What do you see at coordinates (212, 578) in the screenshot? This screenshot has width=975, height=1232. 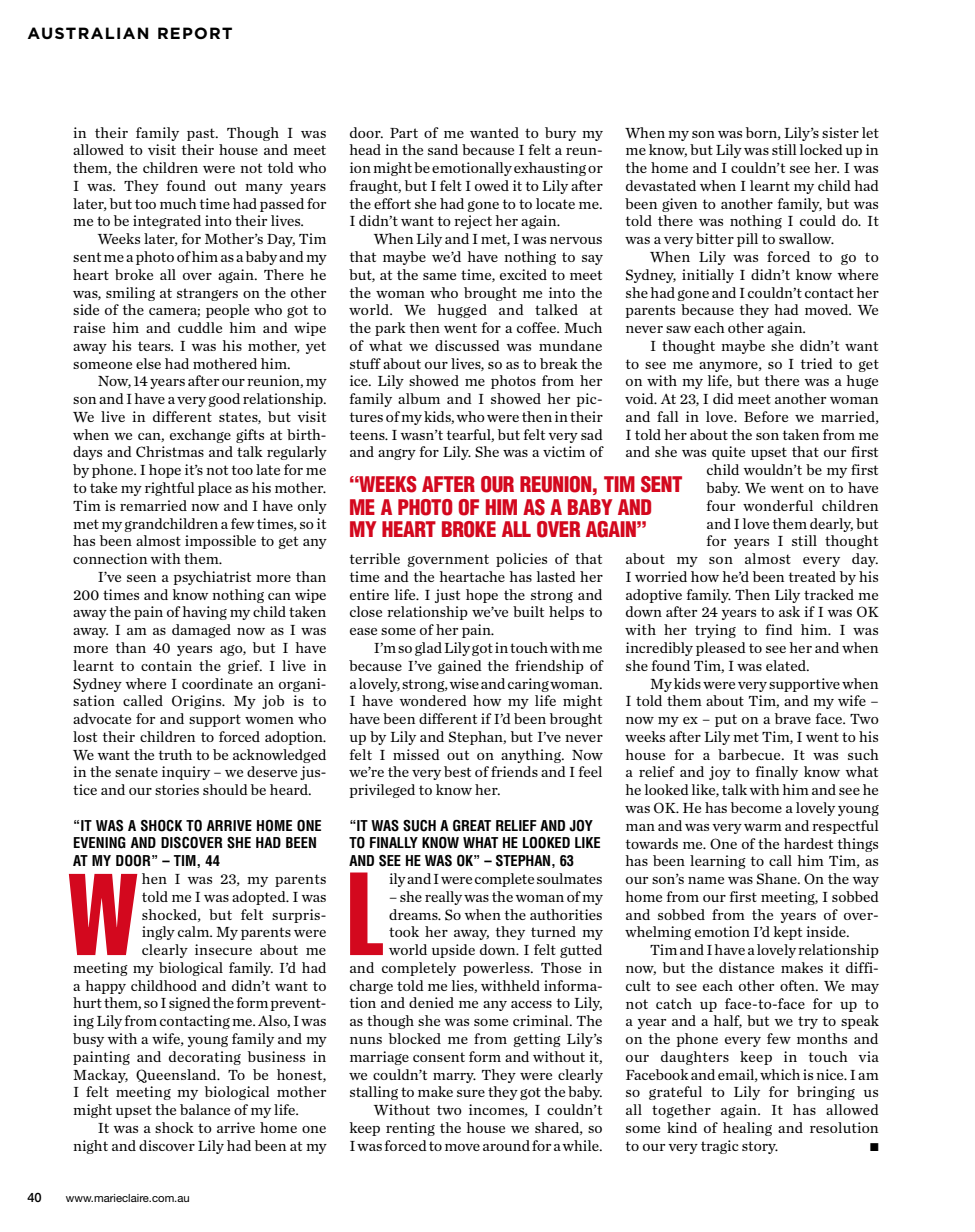 I see `psychiatrist` at bounding box center [212, 578].
